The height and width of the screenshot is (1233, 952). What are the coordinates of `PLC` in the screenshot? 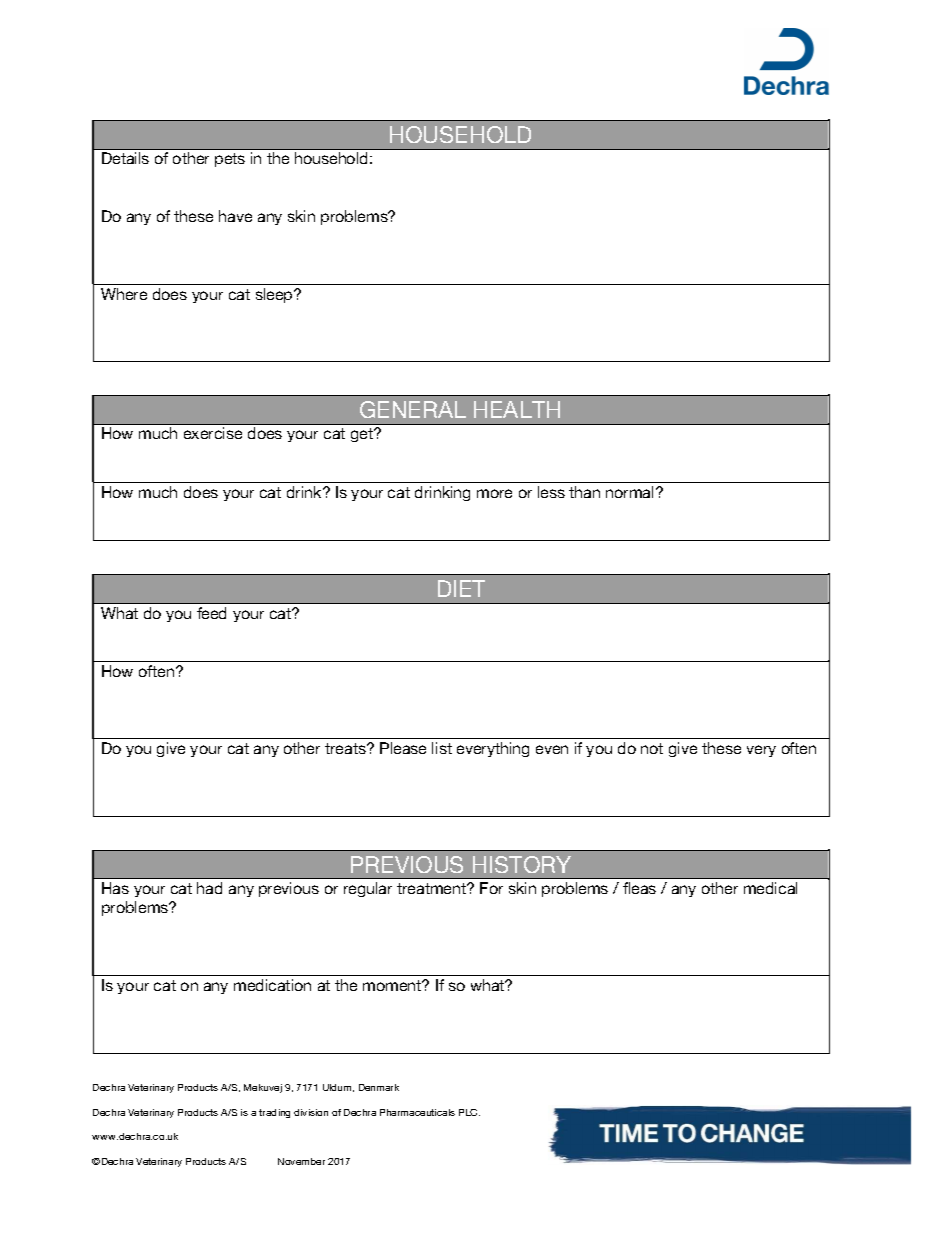 It's located at (469, 1112).
